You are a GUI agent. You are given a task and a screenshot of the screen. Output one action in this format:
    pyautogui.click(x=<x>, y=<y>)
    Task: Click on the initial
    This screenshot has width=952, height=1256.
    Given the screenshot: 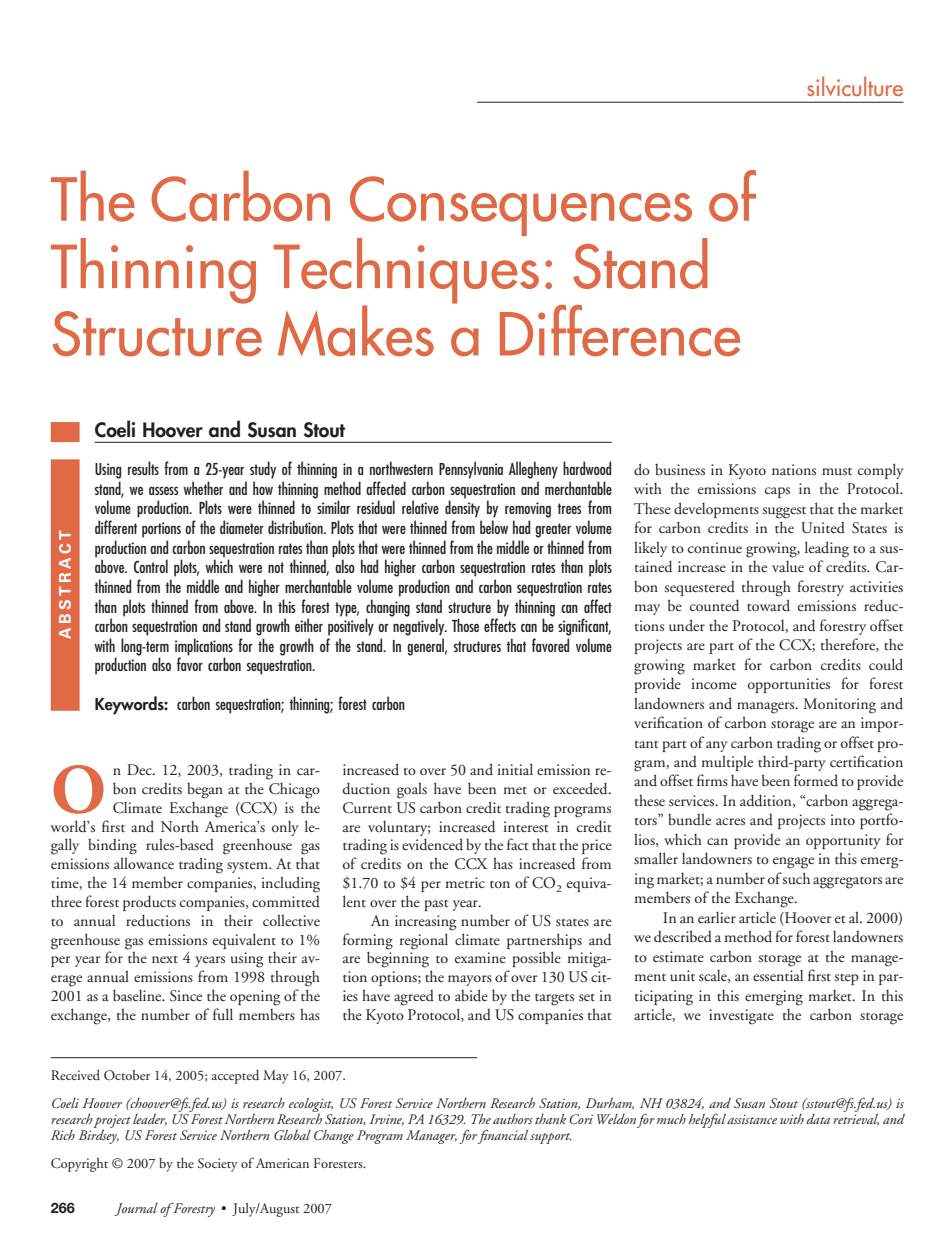 What is the action you would take?
    pyautogui.click(x=515, y=769)
